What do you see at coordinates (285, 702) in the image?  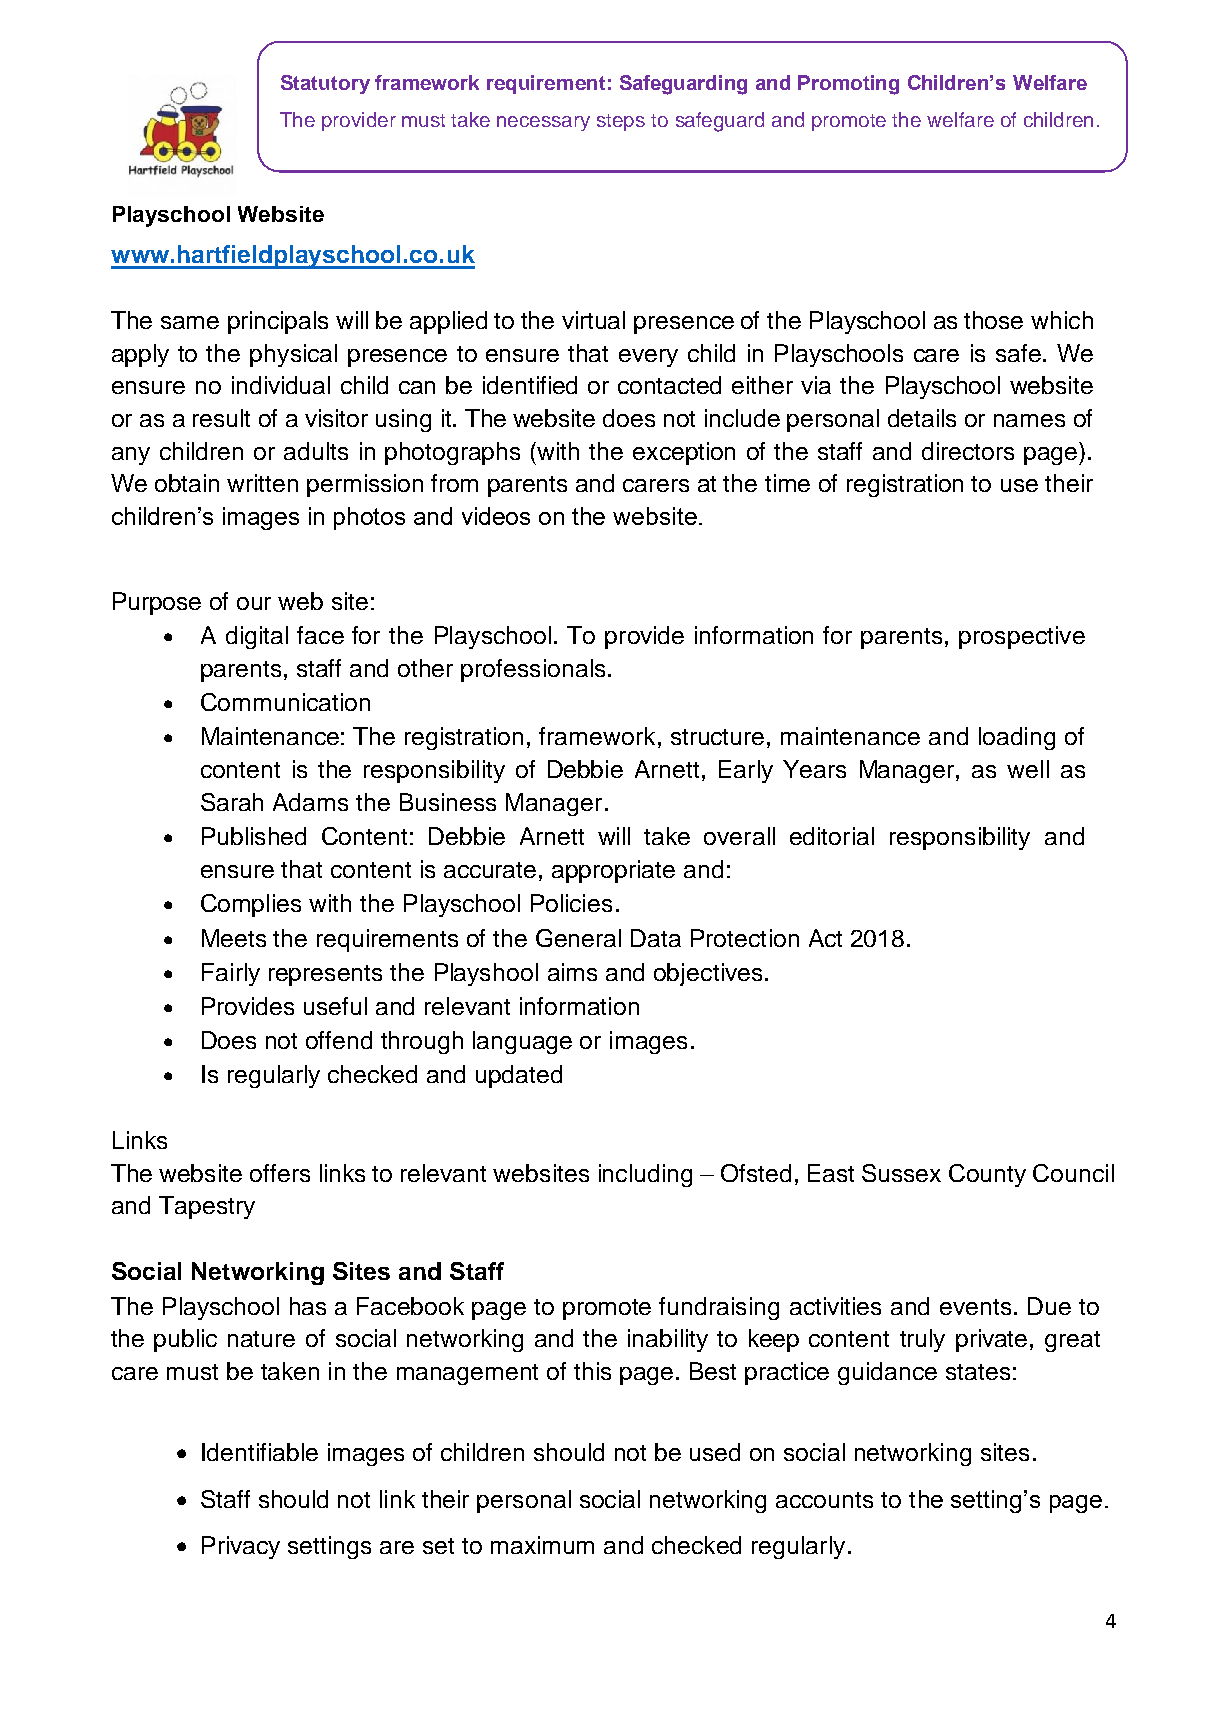 I see `Communication` at bounding box center [285, 702].
